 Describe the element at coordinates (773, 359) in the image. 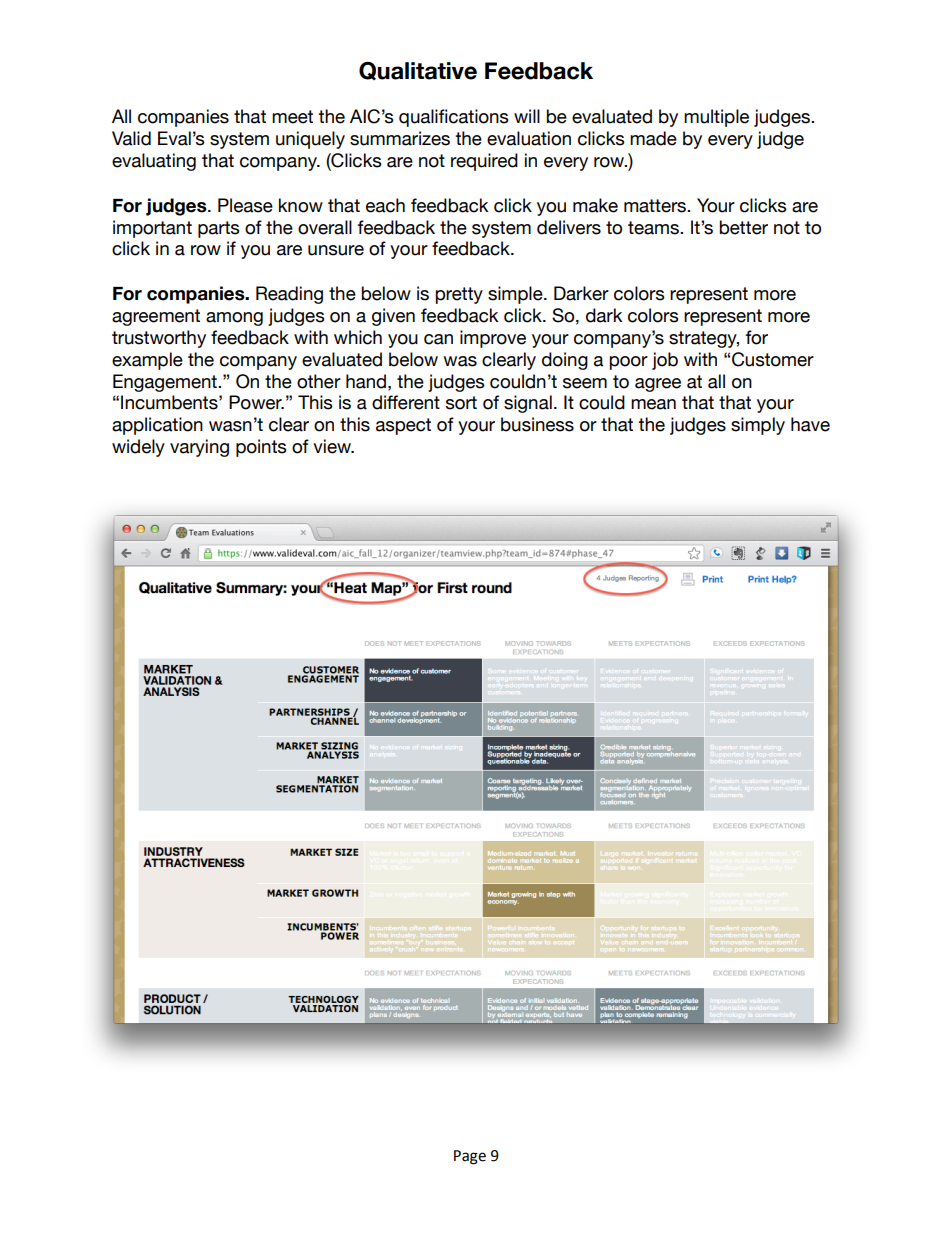

I see `Customer` at that location.
